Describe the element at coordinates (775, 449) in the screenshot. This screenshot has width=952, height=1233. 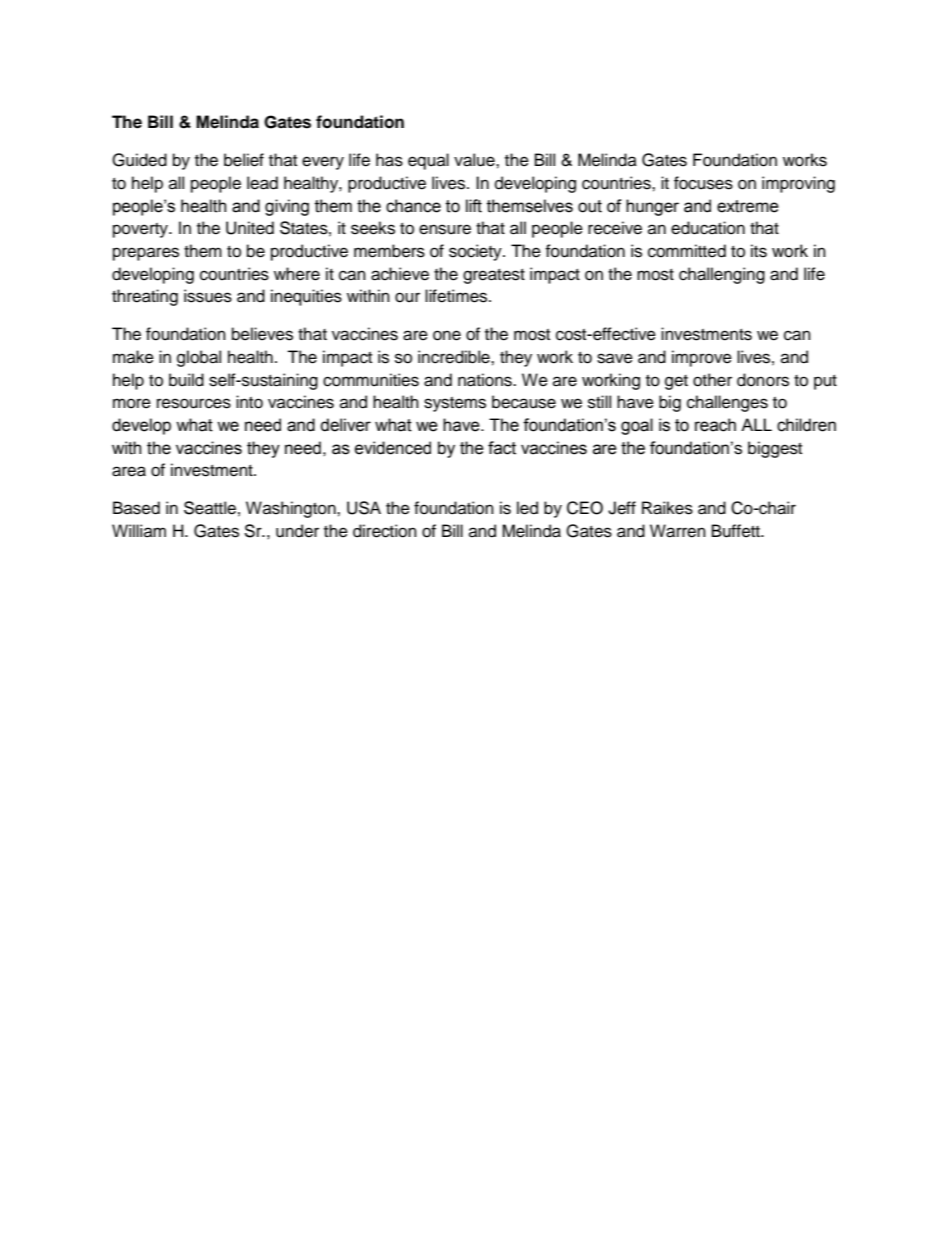
I see `biggest` at that location.
